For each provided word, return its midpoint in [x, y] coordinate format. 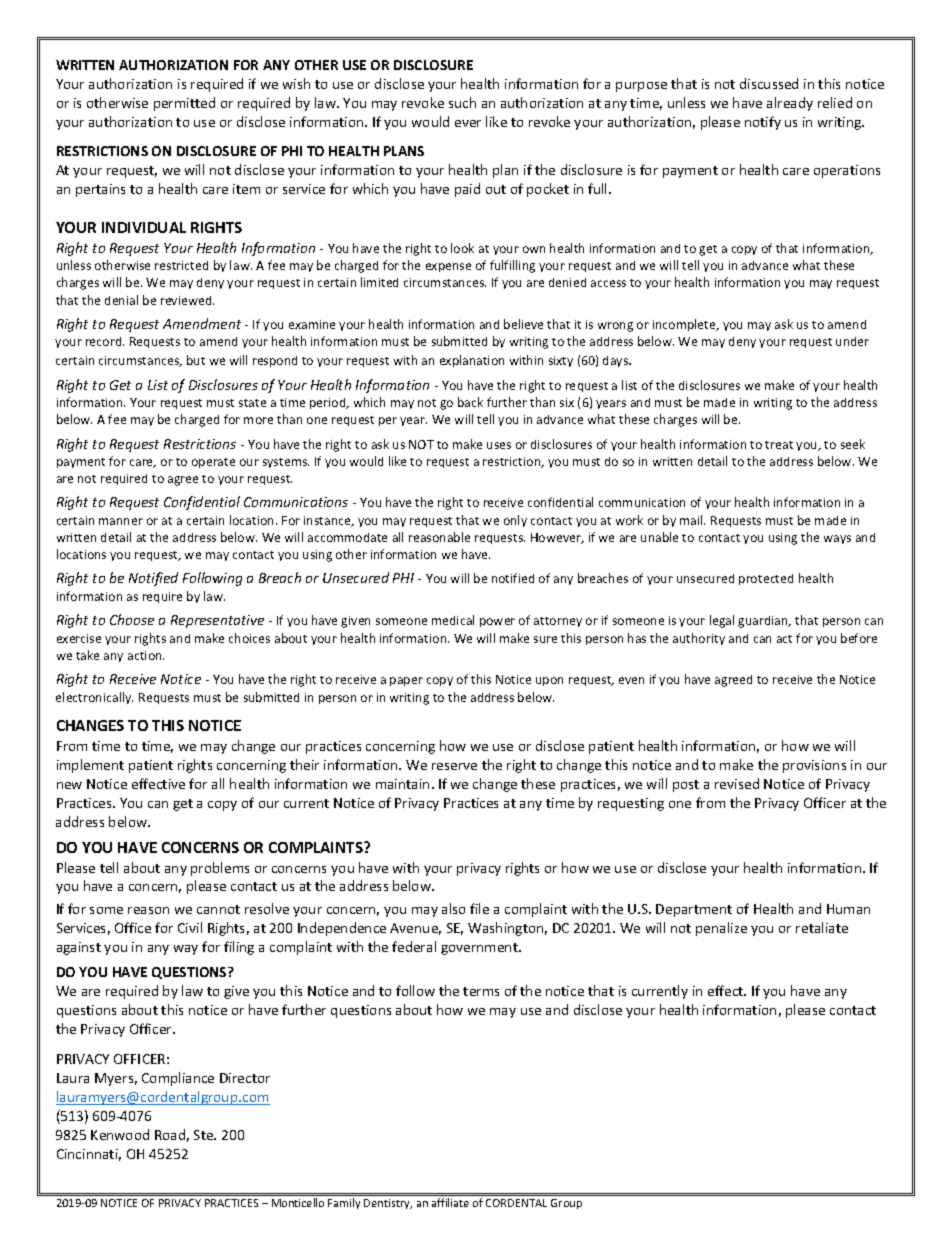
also [453, 908]
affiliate [450, 1202]
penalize [721, 929]
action [146, 655]
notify [763, 123]
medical [453, 620]
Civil [190, 927]
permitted [184, 104]
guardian [764, 622]
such [462, 102]
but [196, 360]
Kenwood [120, 1134]
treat [779, 445]
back [470, 402]
